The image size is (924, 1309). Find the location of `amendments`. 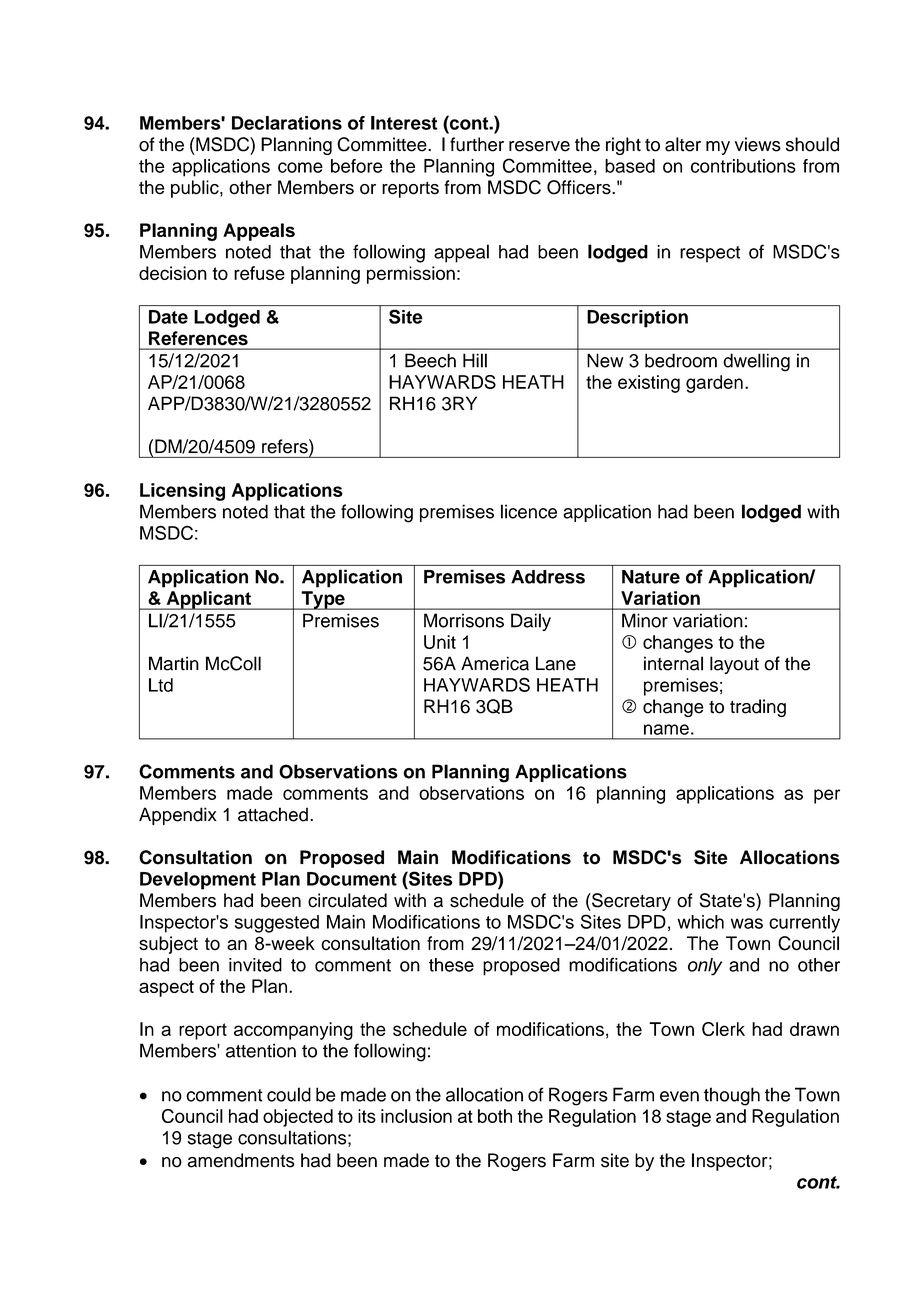

amendments is located at coordinates (241, 1160).
